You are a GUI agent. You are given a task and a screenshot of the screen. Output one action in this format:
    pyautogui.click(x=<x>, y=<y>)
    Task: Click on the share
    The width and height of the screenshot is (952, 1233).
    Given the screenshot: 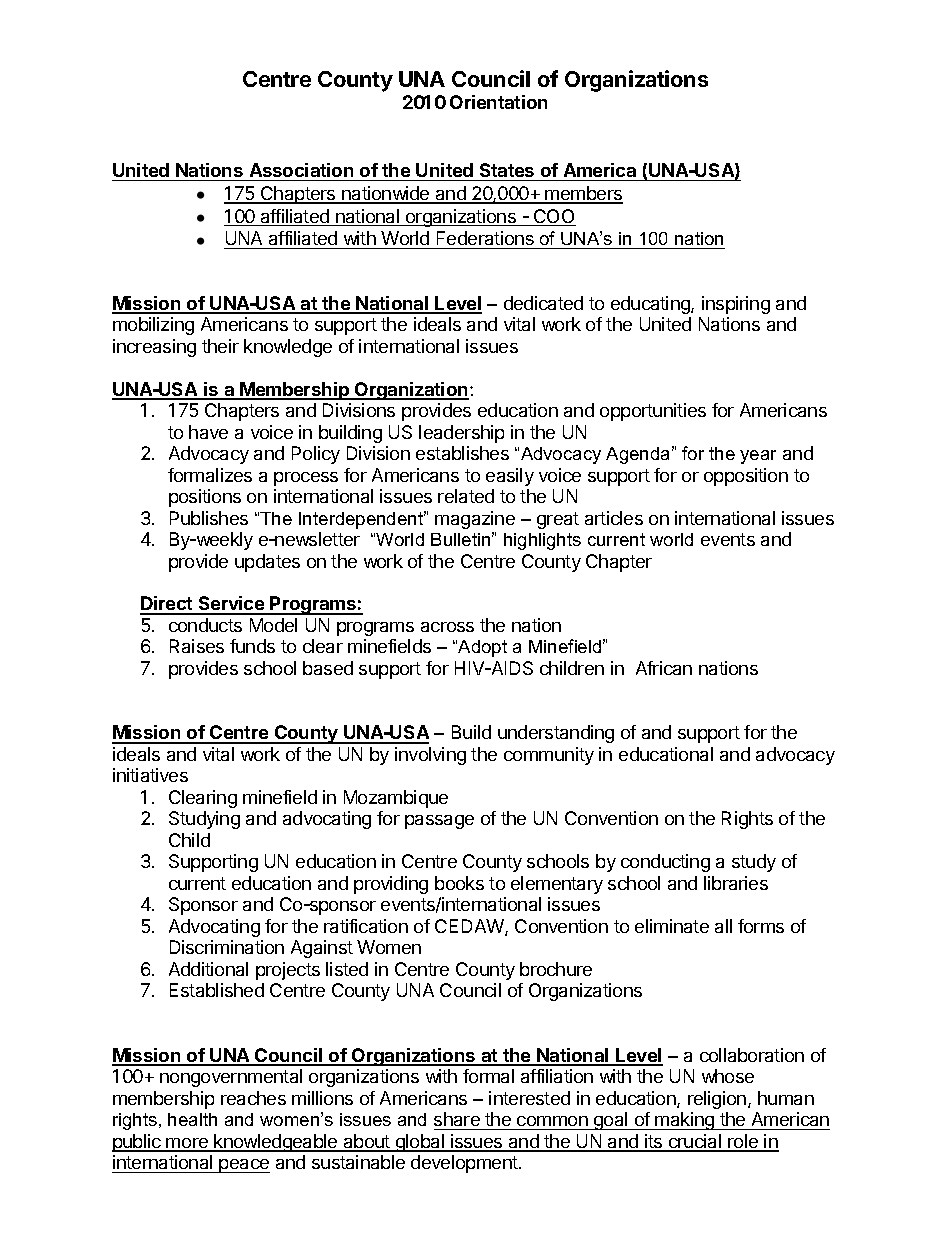 What is the action you would take?
    pyautogui.click(x=457, y=1119)
